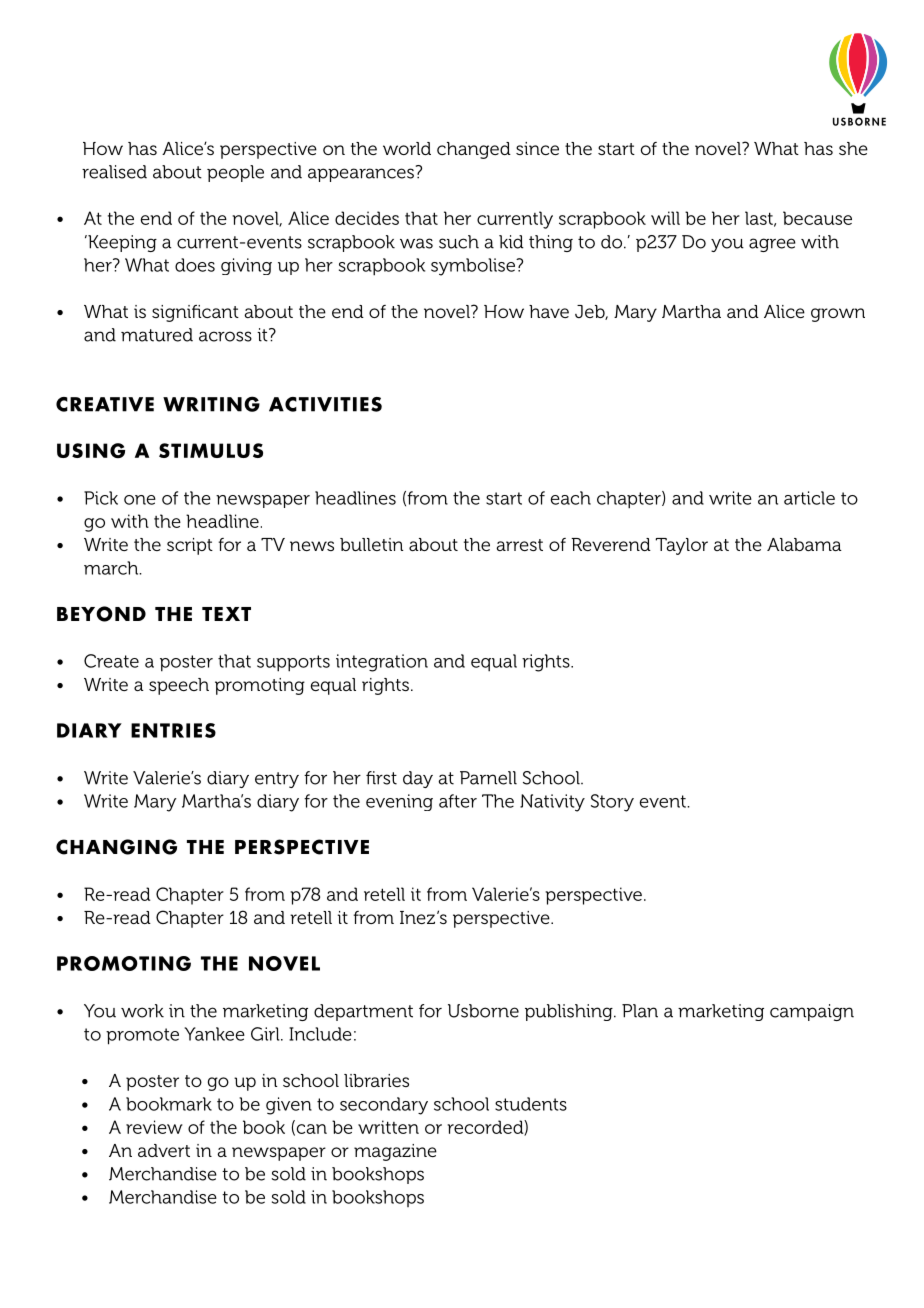 The width and height of the page is (924, 1308). I want to click on people, so click(235, 173).
